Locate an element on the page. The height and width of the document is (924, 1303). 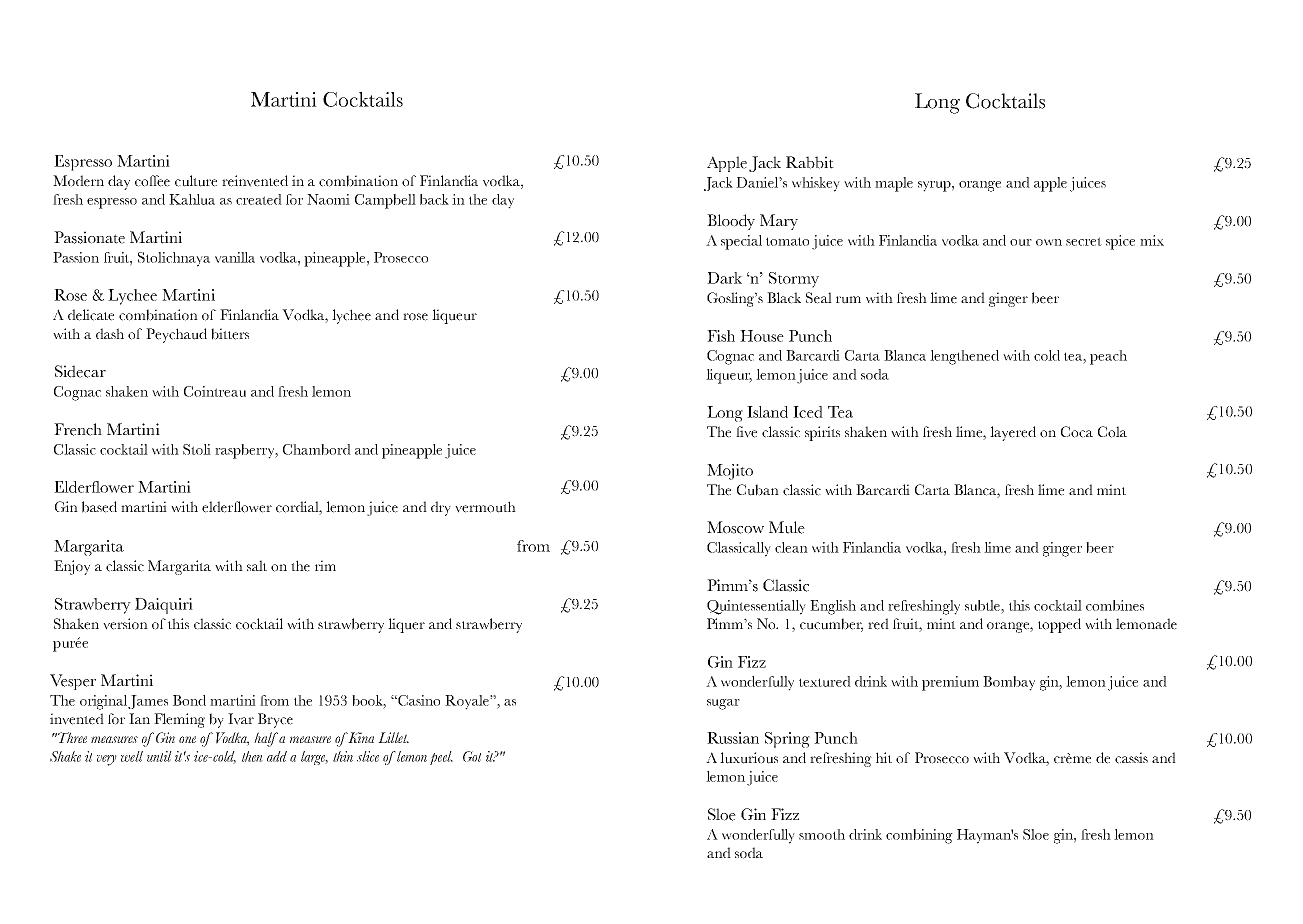
based is located at coordinates (99, 507).
